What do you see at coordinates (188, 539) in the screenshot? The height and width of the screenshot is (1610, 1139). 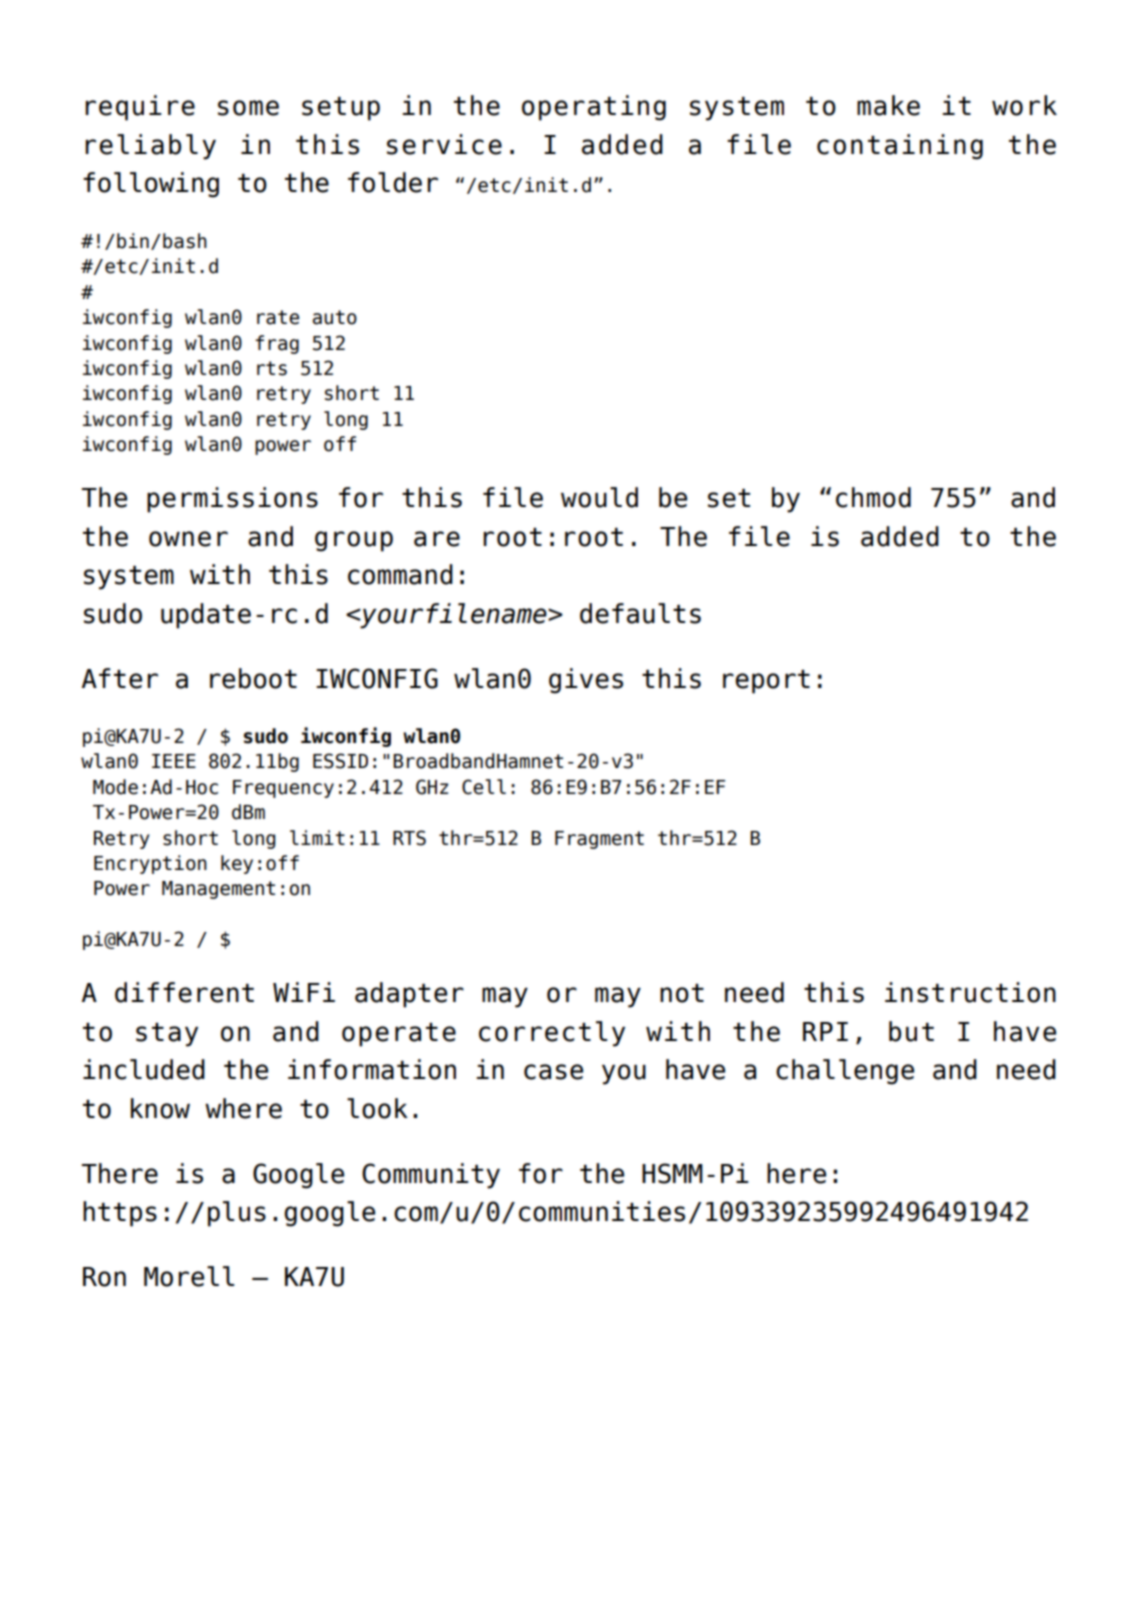 I see `owner` at bounding box center [188, 539].
